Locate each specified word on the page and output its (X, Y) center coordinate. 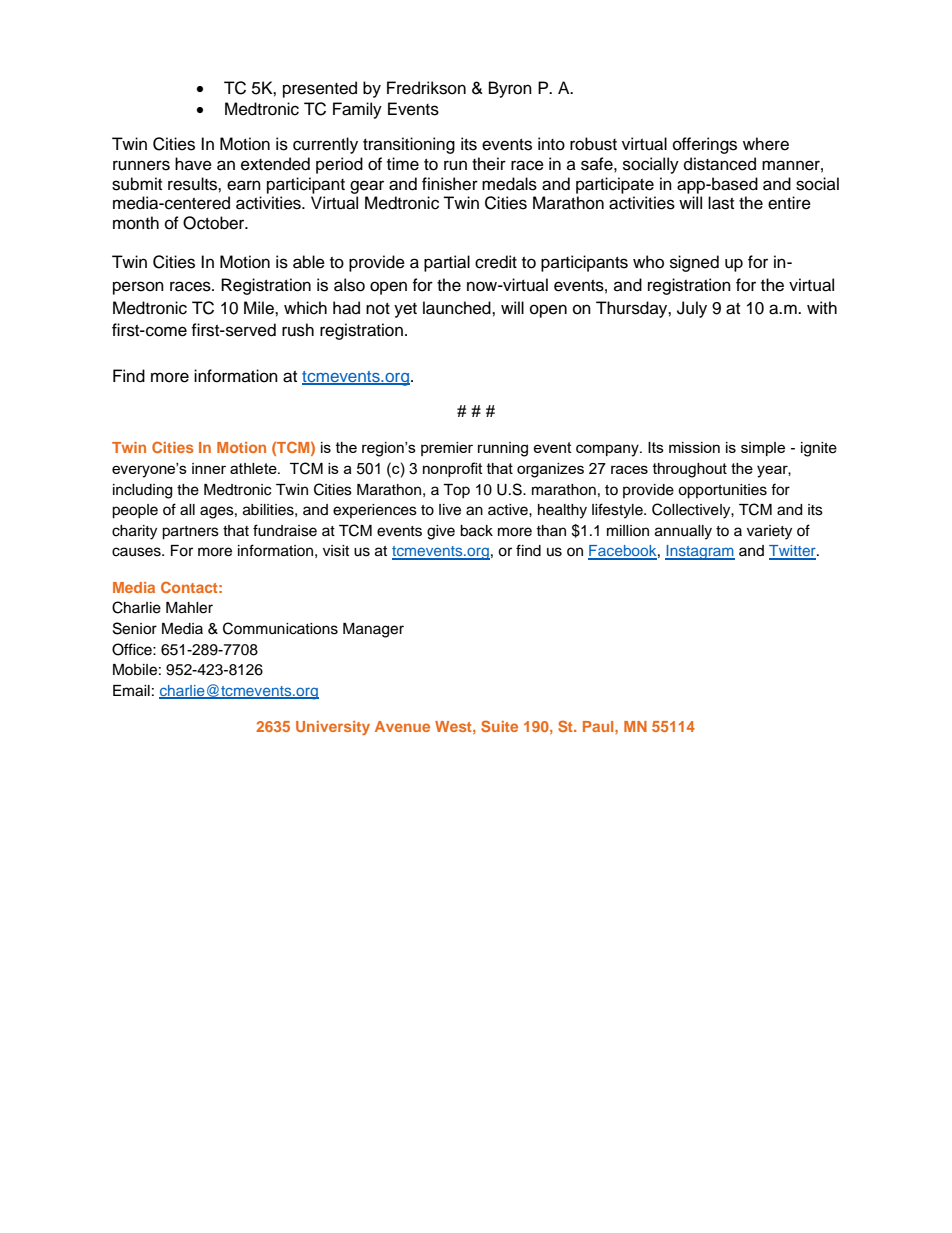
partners (190, 533)
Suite (499, 726)
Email (131, 691)
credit (496, 262)
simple (763, 449)
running (503, 449)
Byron (510, 89)
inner (209, 468)
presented (320, 89)
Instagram (700, 552)
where (766, 144)
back (476, 531)
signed (694, 263)
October (215, 223)
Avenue (402, 726)
